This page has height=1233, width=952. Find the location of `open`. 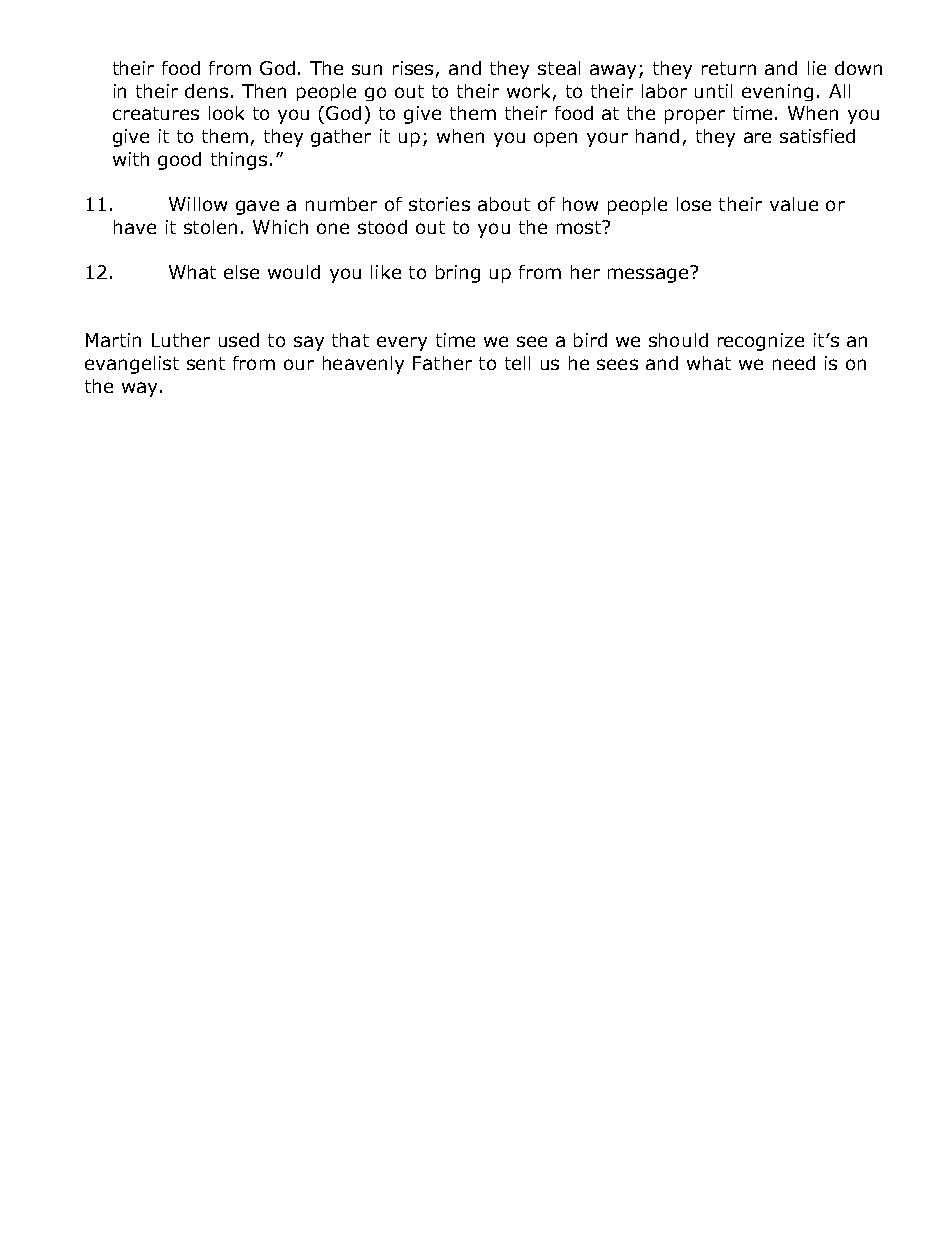

open is located at coordinates (555, 139).
